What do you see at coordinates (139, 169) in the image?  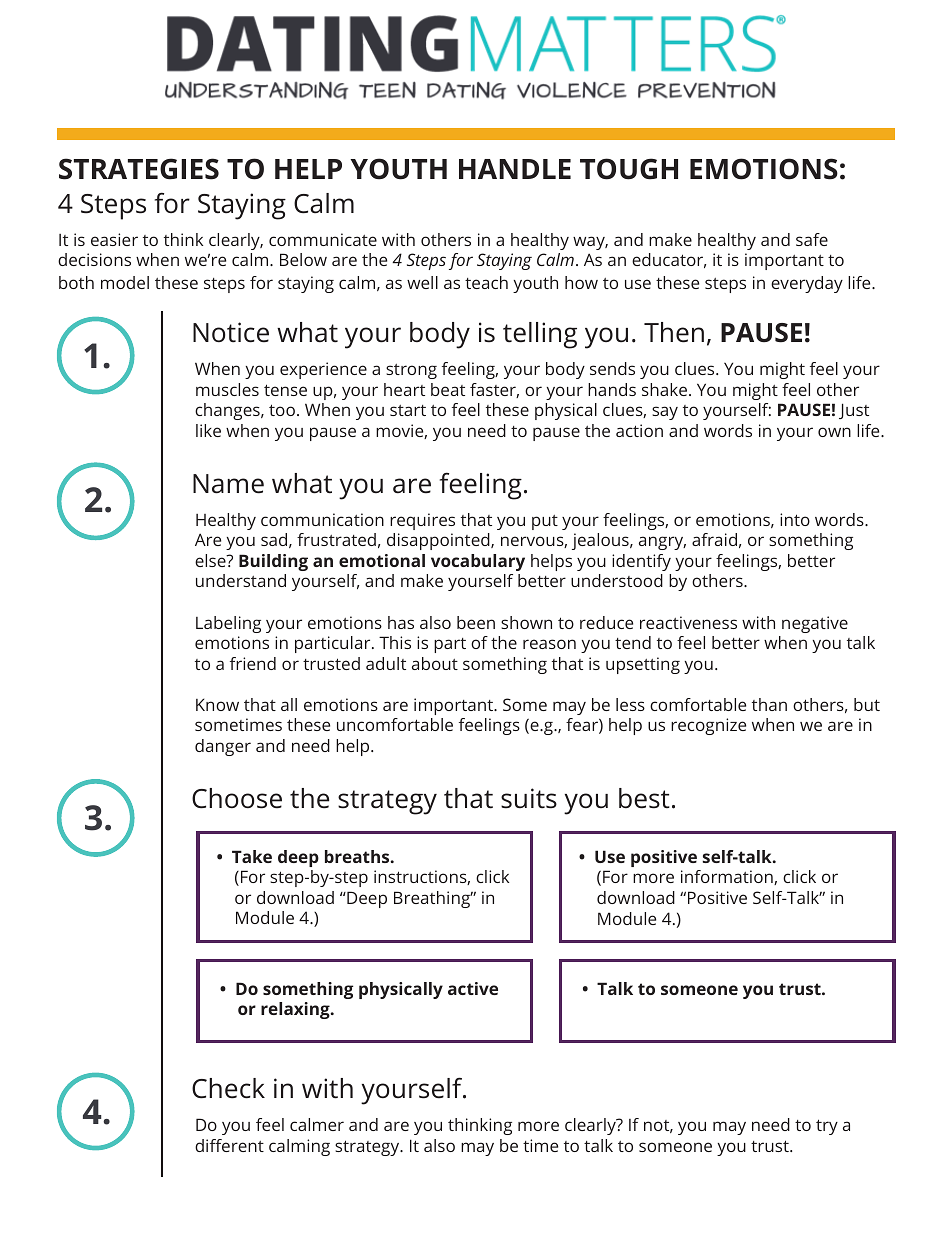 I see `STRATEGIES` at bounding box center [139, 169].
